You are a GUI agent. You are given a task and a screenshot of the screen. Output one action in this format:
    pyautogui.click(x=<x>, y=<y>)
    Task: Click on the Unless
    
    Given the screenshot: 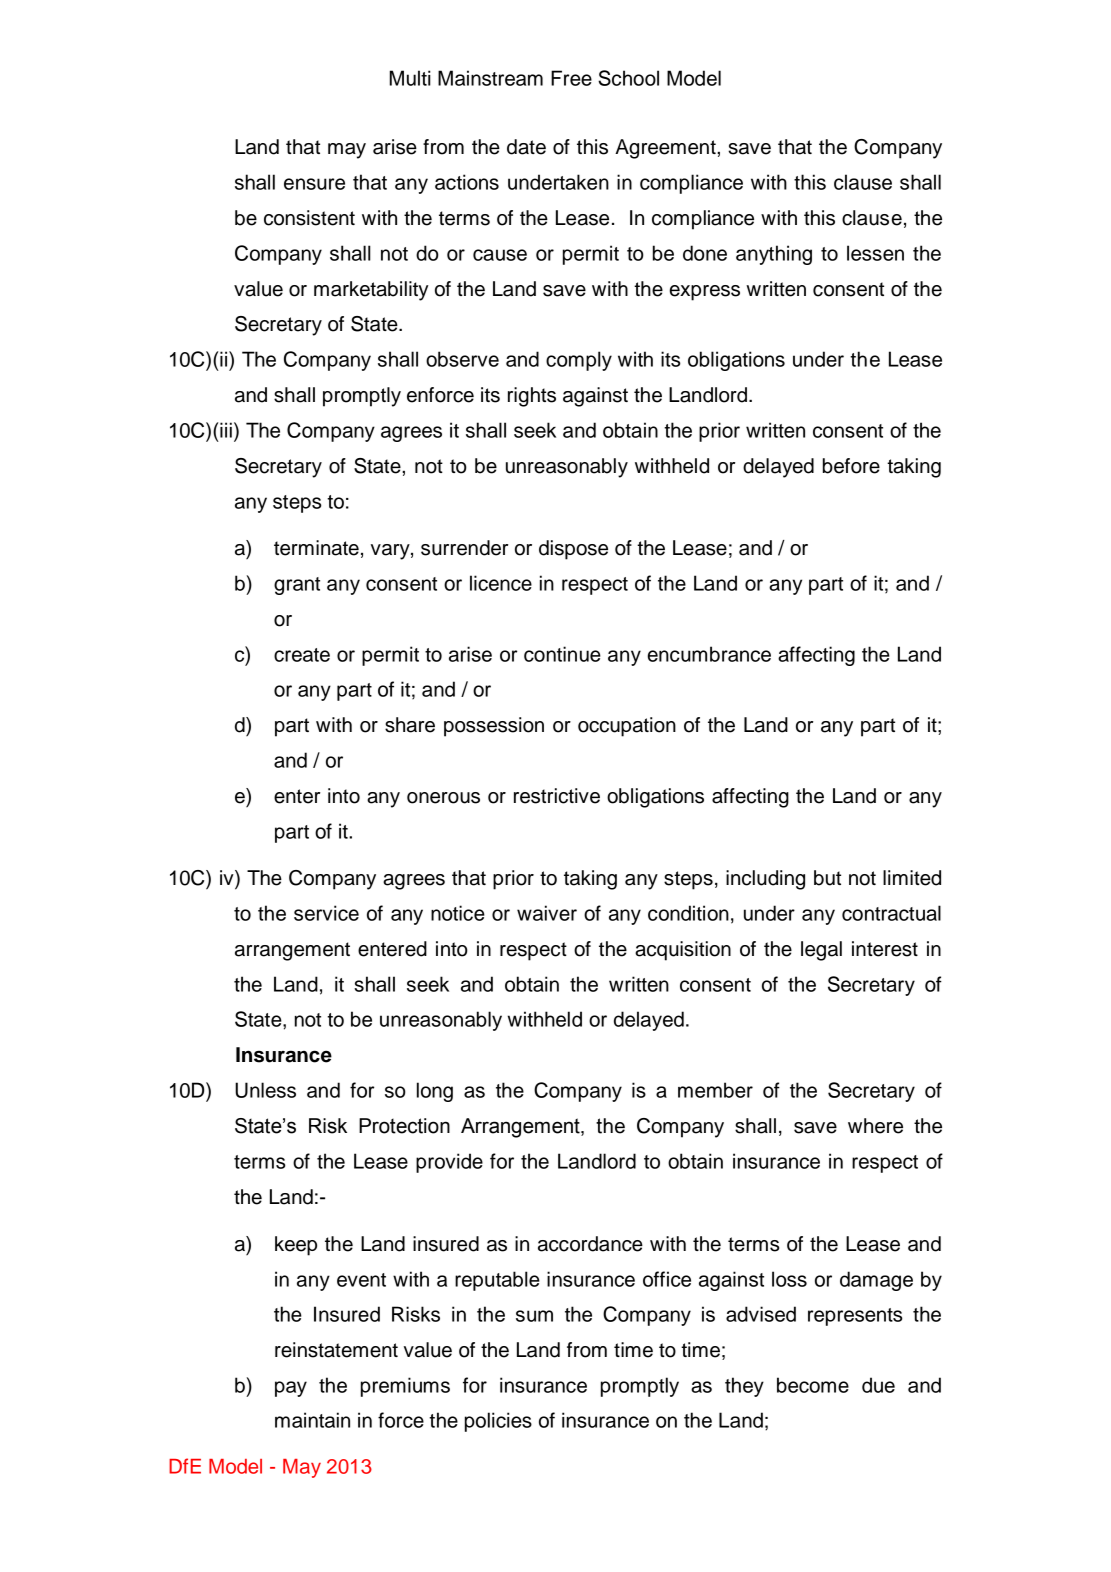 What is the action you would take?
    pyautogui.click(x=265, y=1090)
